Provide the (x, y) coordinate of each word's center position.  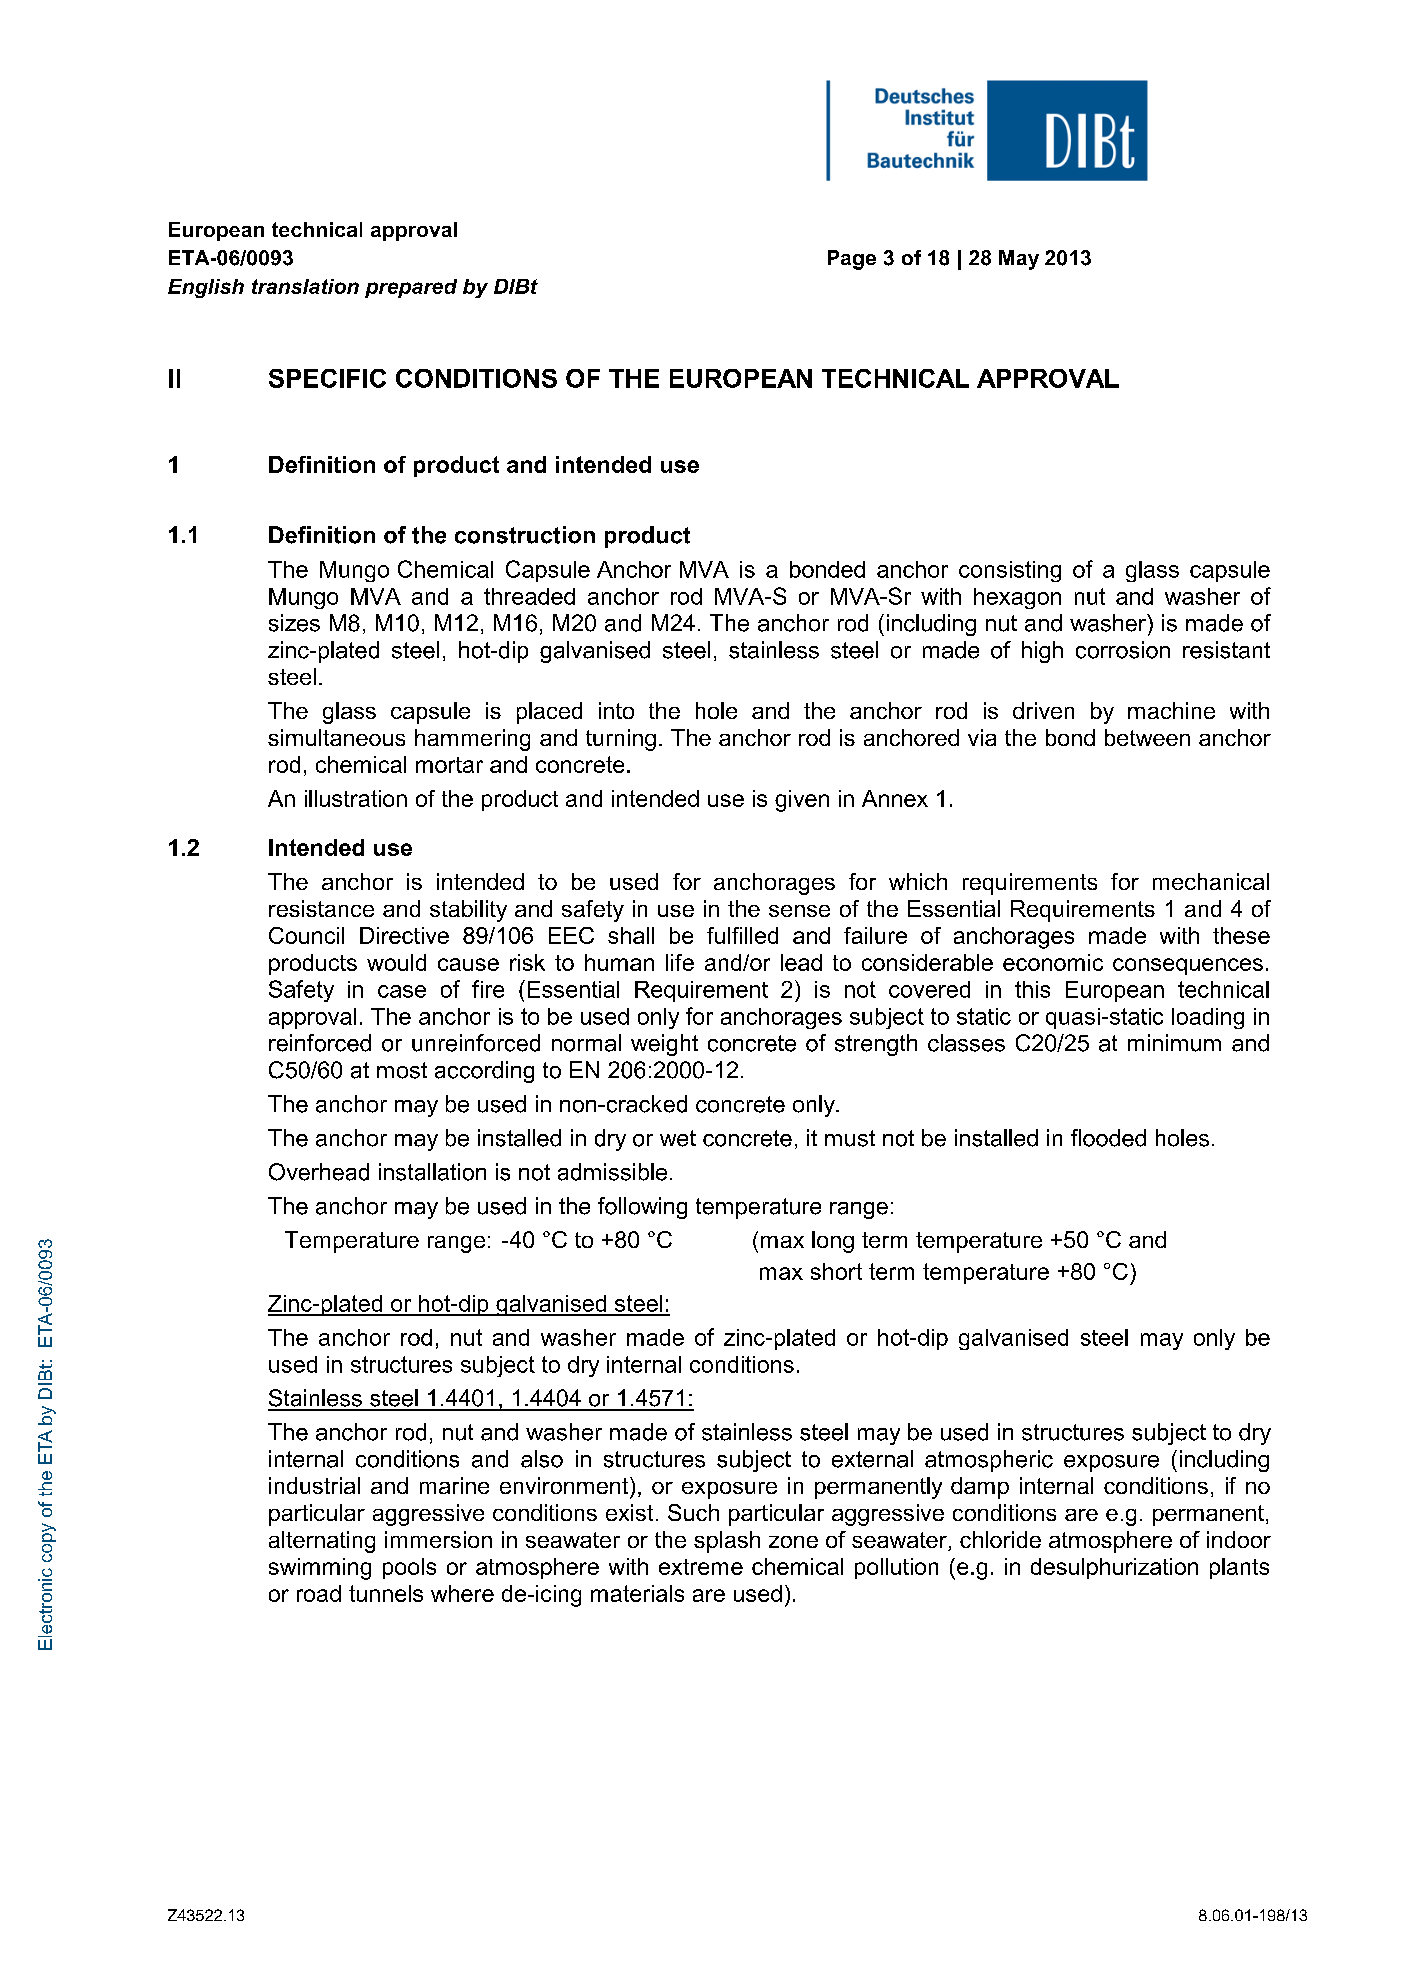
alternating (322, 1542)
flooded (1108, 1138)
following (642, 1208)
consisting (1010, 571)
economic (1053, 962)
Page (852, 260)
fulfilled (742, 935)
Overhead (319, 1172)
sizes (294, 623)
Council (306, 935)
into (616, 710)
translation (305, 286)
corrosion (1123, 650)
